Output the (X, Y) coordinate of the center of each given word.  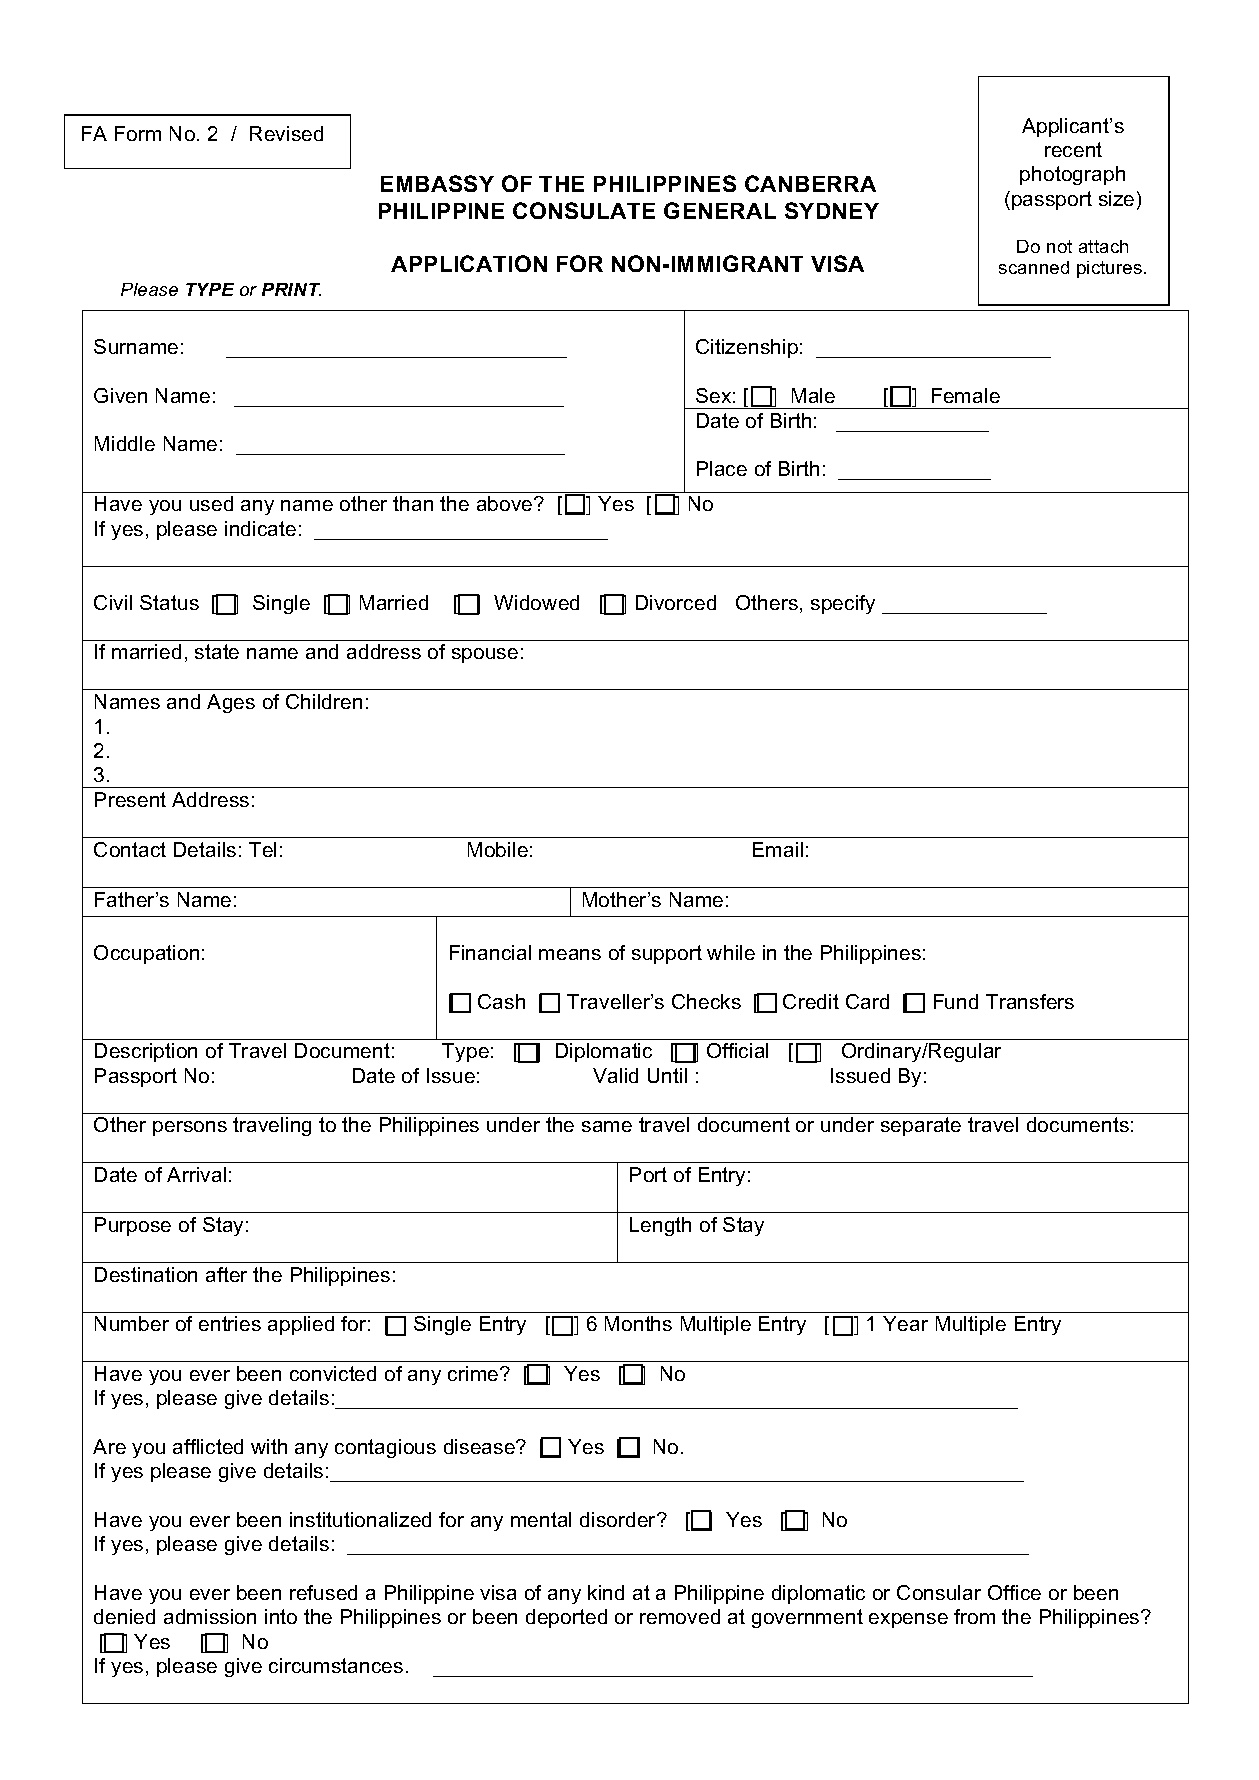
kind (606, 1592)
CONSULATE (584, 210)
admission (210, 1616)
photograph (1072, 175)
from (974, 1616)
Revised (286, 133)
